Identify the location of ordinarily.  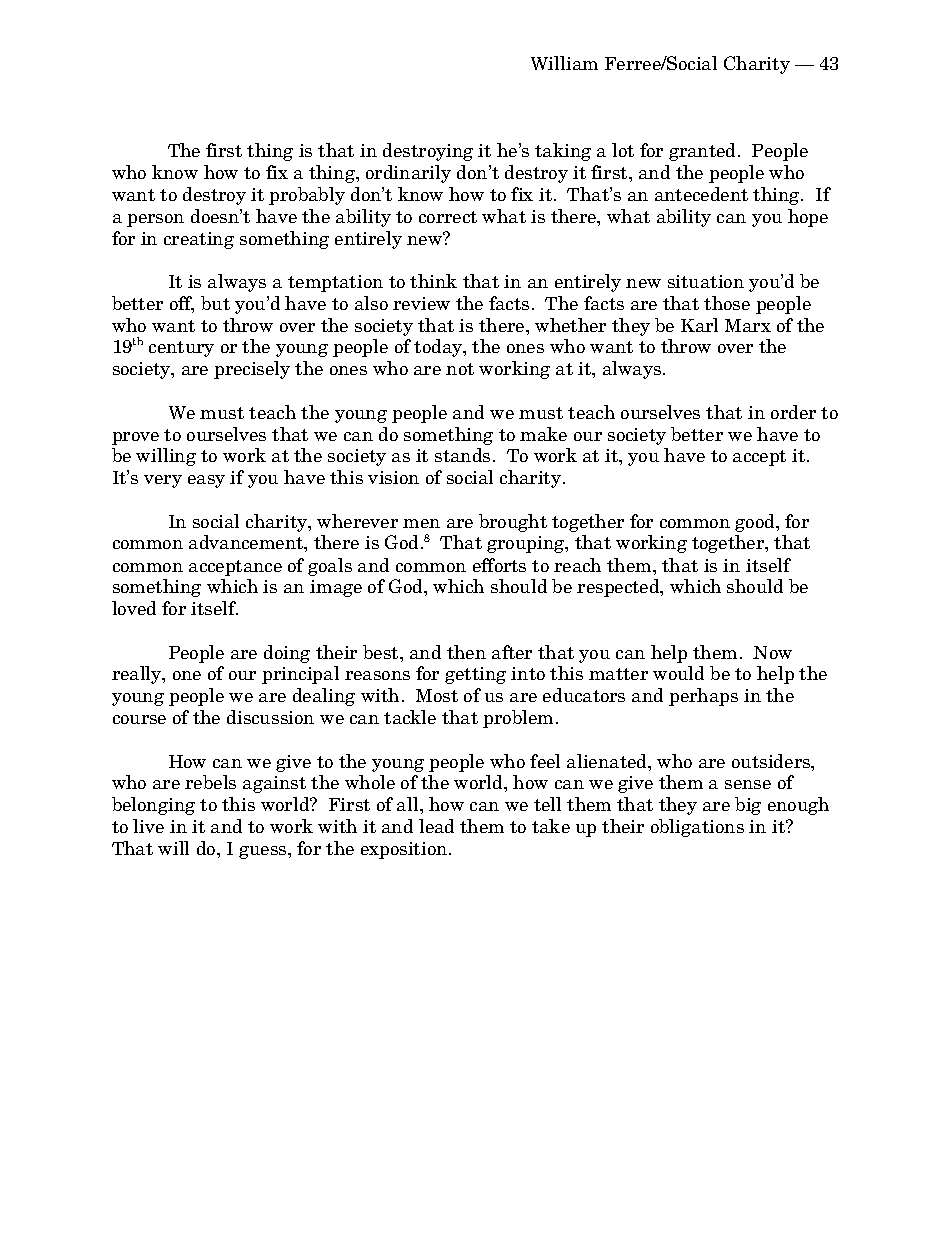
(408, 174).
